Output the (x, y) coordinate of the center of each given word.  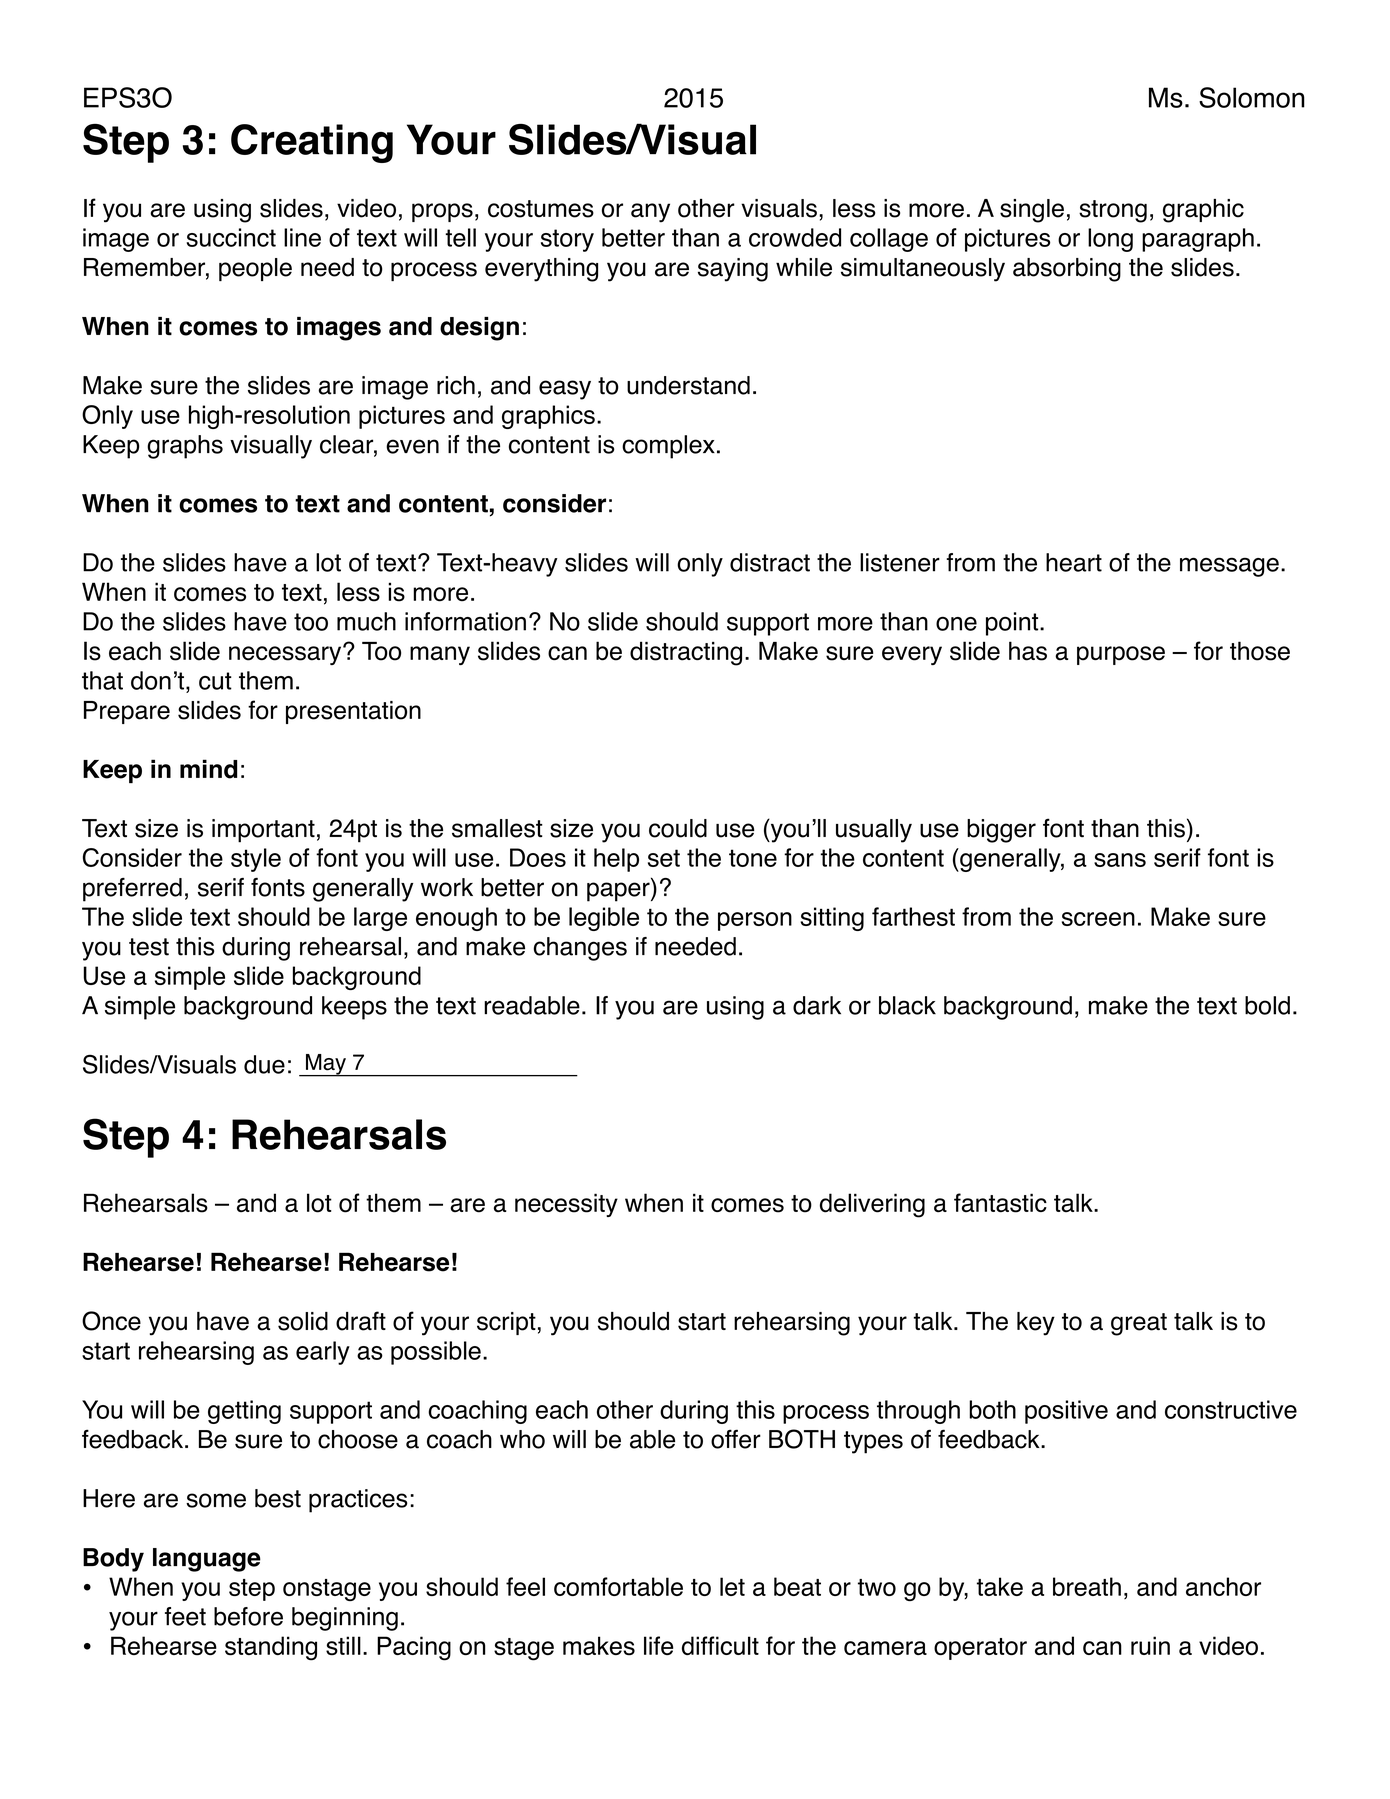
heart (1074, 562)
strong (1113, 211)
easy (565, 390)
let (732, 1586)
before (248, 1616)
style (256, 860)
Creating (312, 143)
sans (1120, 860)
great (1139, 1324)
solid (303, 1321)
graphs (185, 447)
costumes (541, 209)
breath (1087, 1586)
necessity (566, 1205)
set (664, 858)
